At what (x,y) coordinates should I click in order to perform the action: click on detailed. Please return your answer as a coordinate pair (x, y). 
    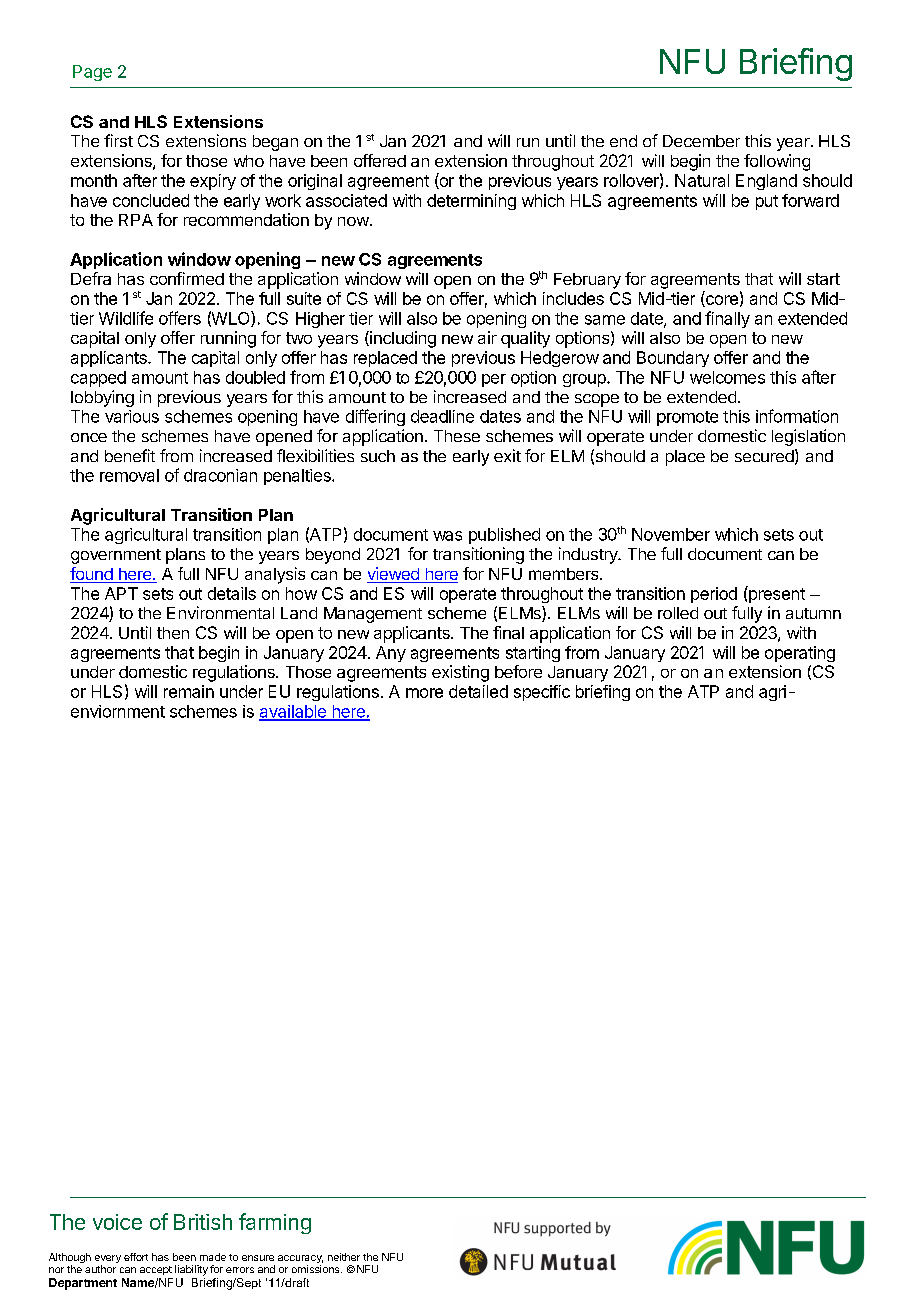
    Looking at the image, I should click on (478, 691).
